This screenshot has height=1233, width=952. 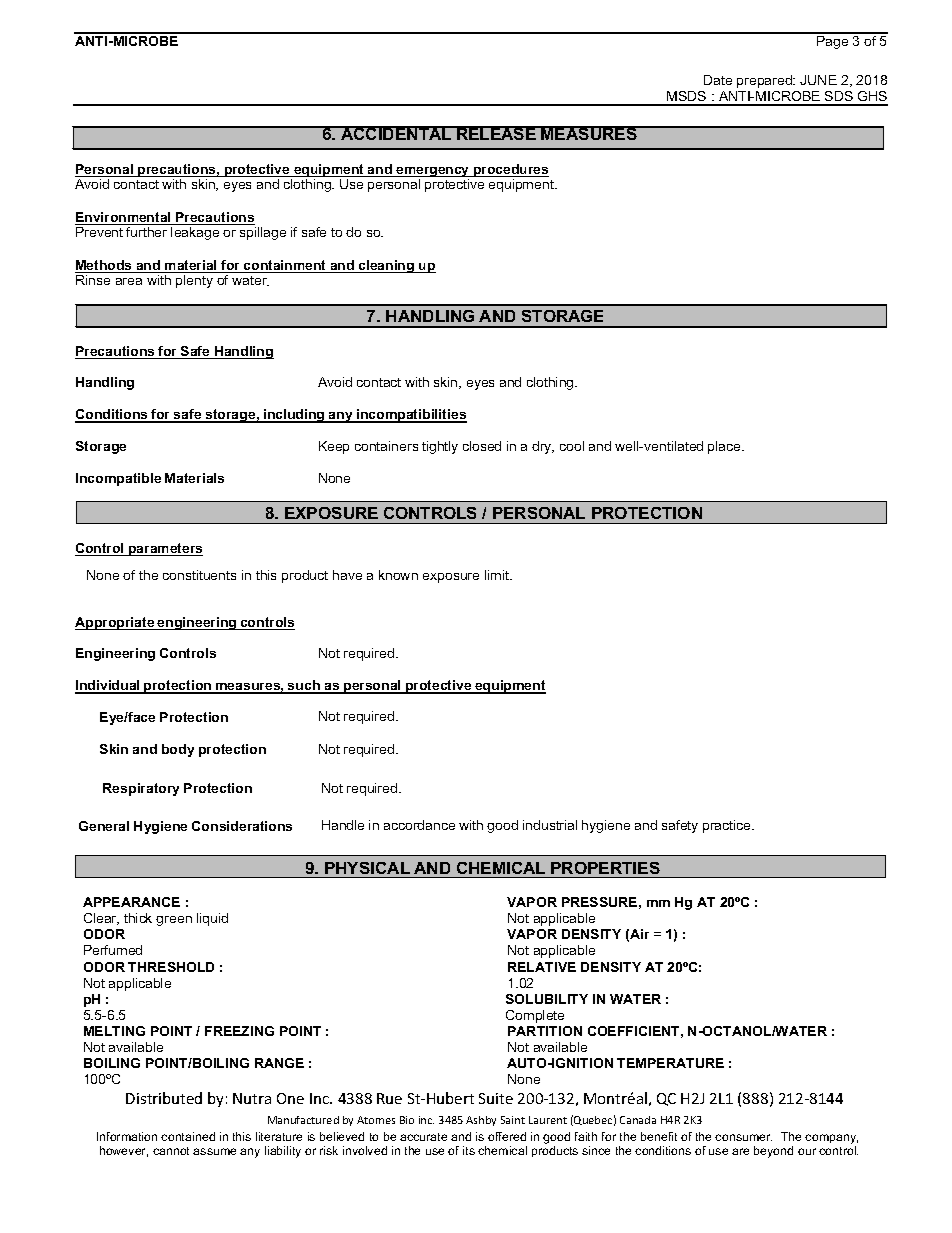 What do you see at coordinates (194, 281) in the screenshot?
I see `plenty` at bounding box center [194, 281].
